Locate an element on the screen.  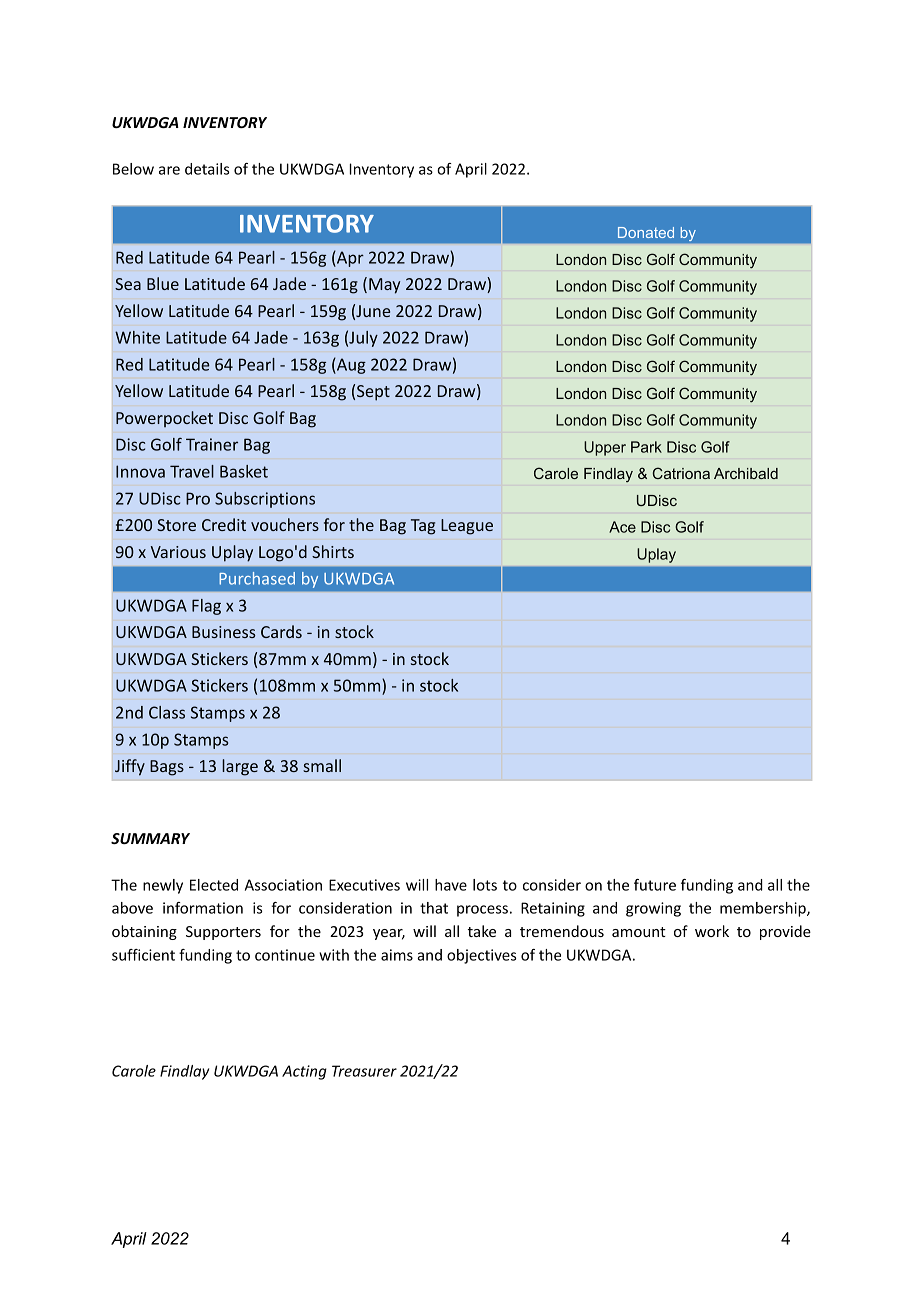
League is located at coordinates (467, 527).
